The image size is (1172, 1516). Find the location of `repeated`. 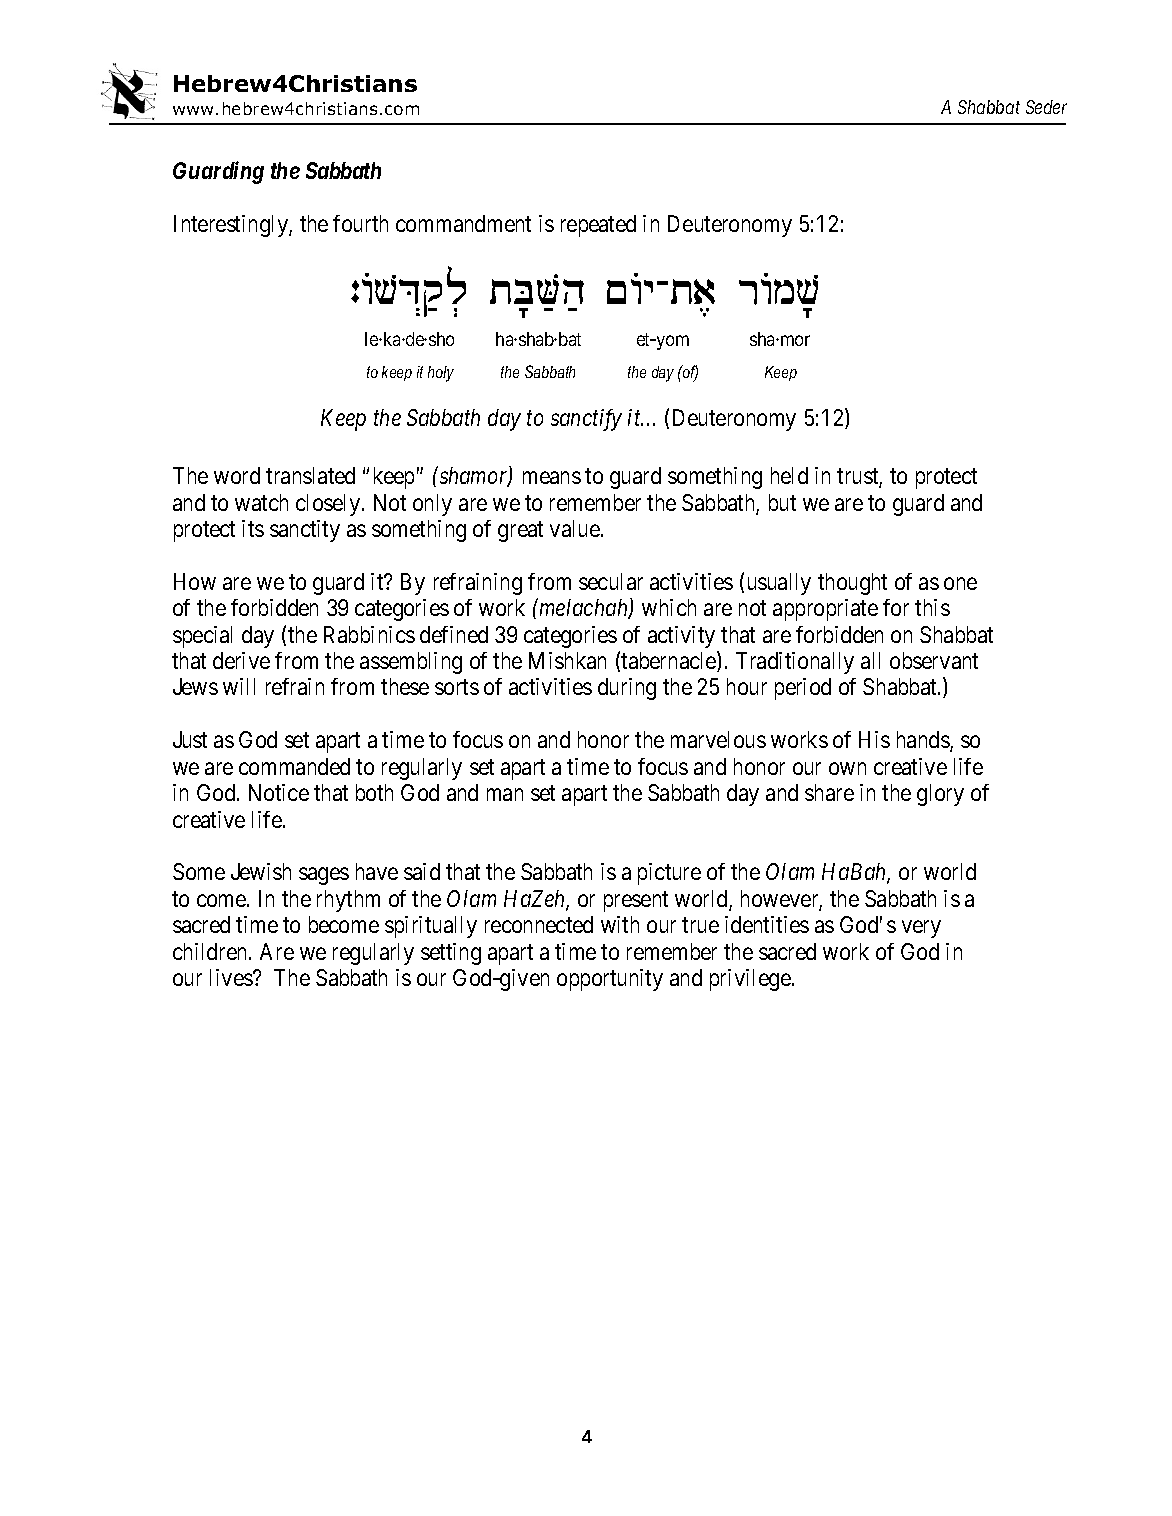

repeated is located at coordinates (598, 226).
